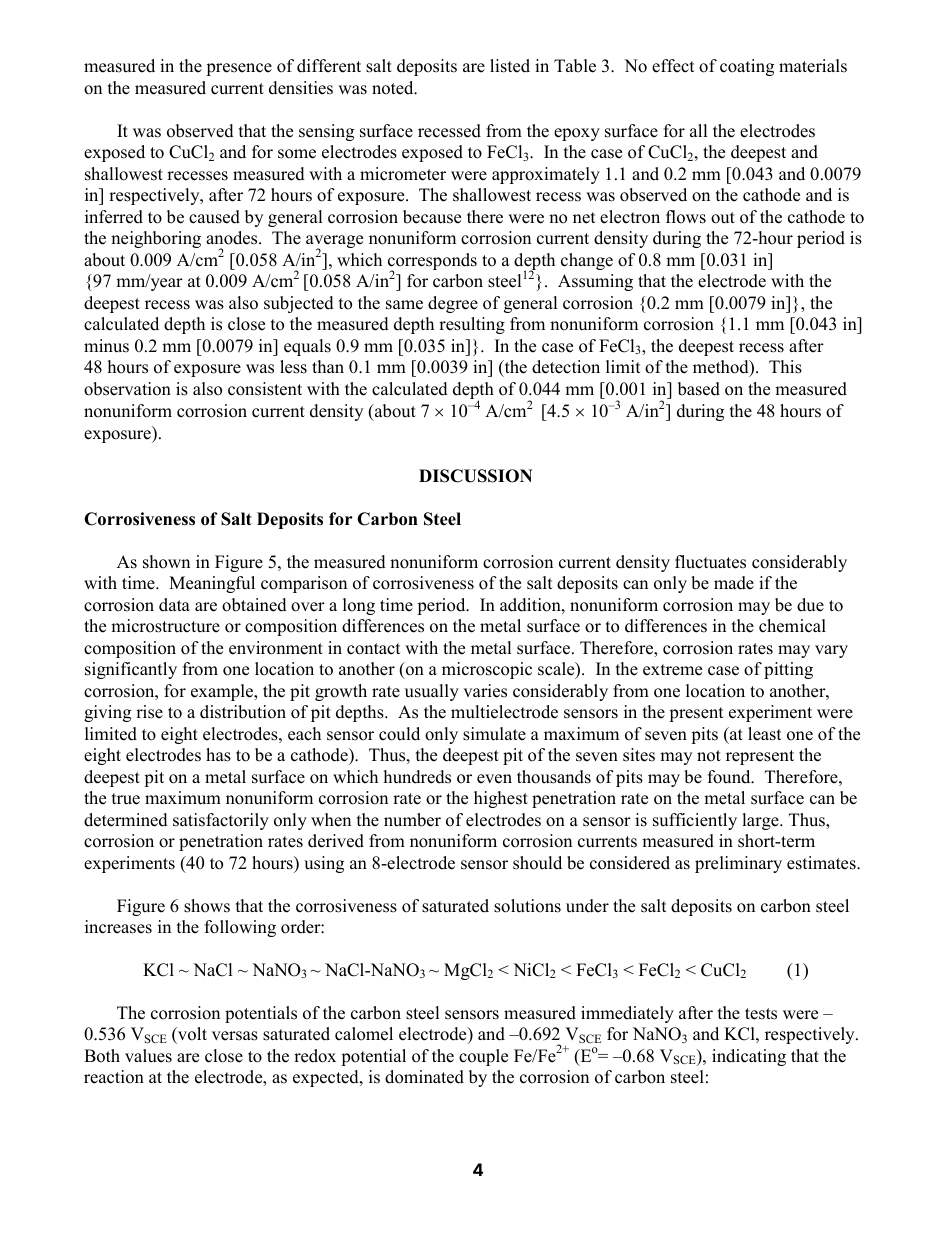 This page has height=1233, width=952. What do you see at coordinates (239, 69) in the page?
I see `presence` at bounding box center [239, 69].
